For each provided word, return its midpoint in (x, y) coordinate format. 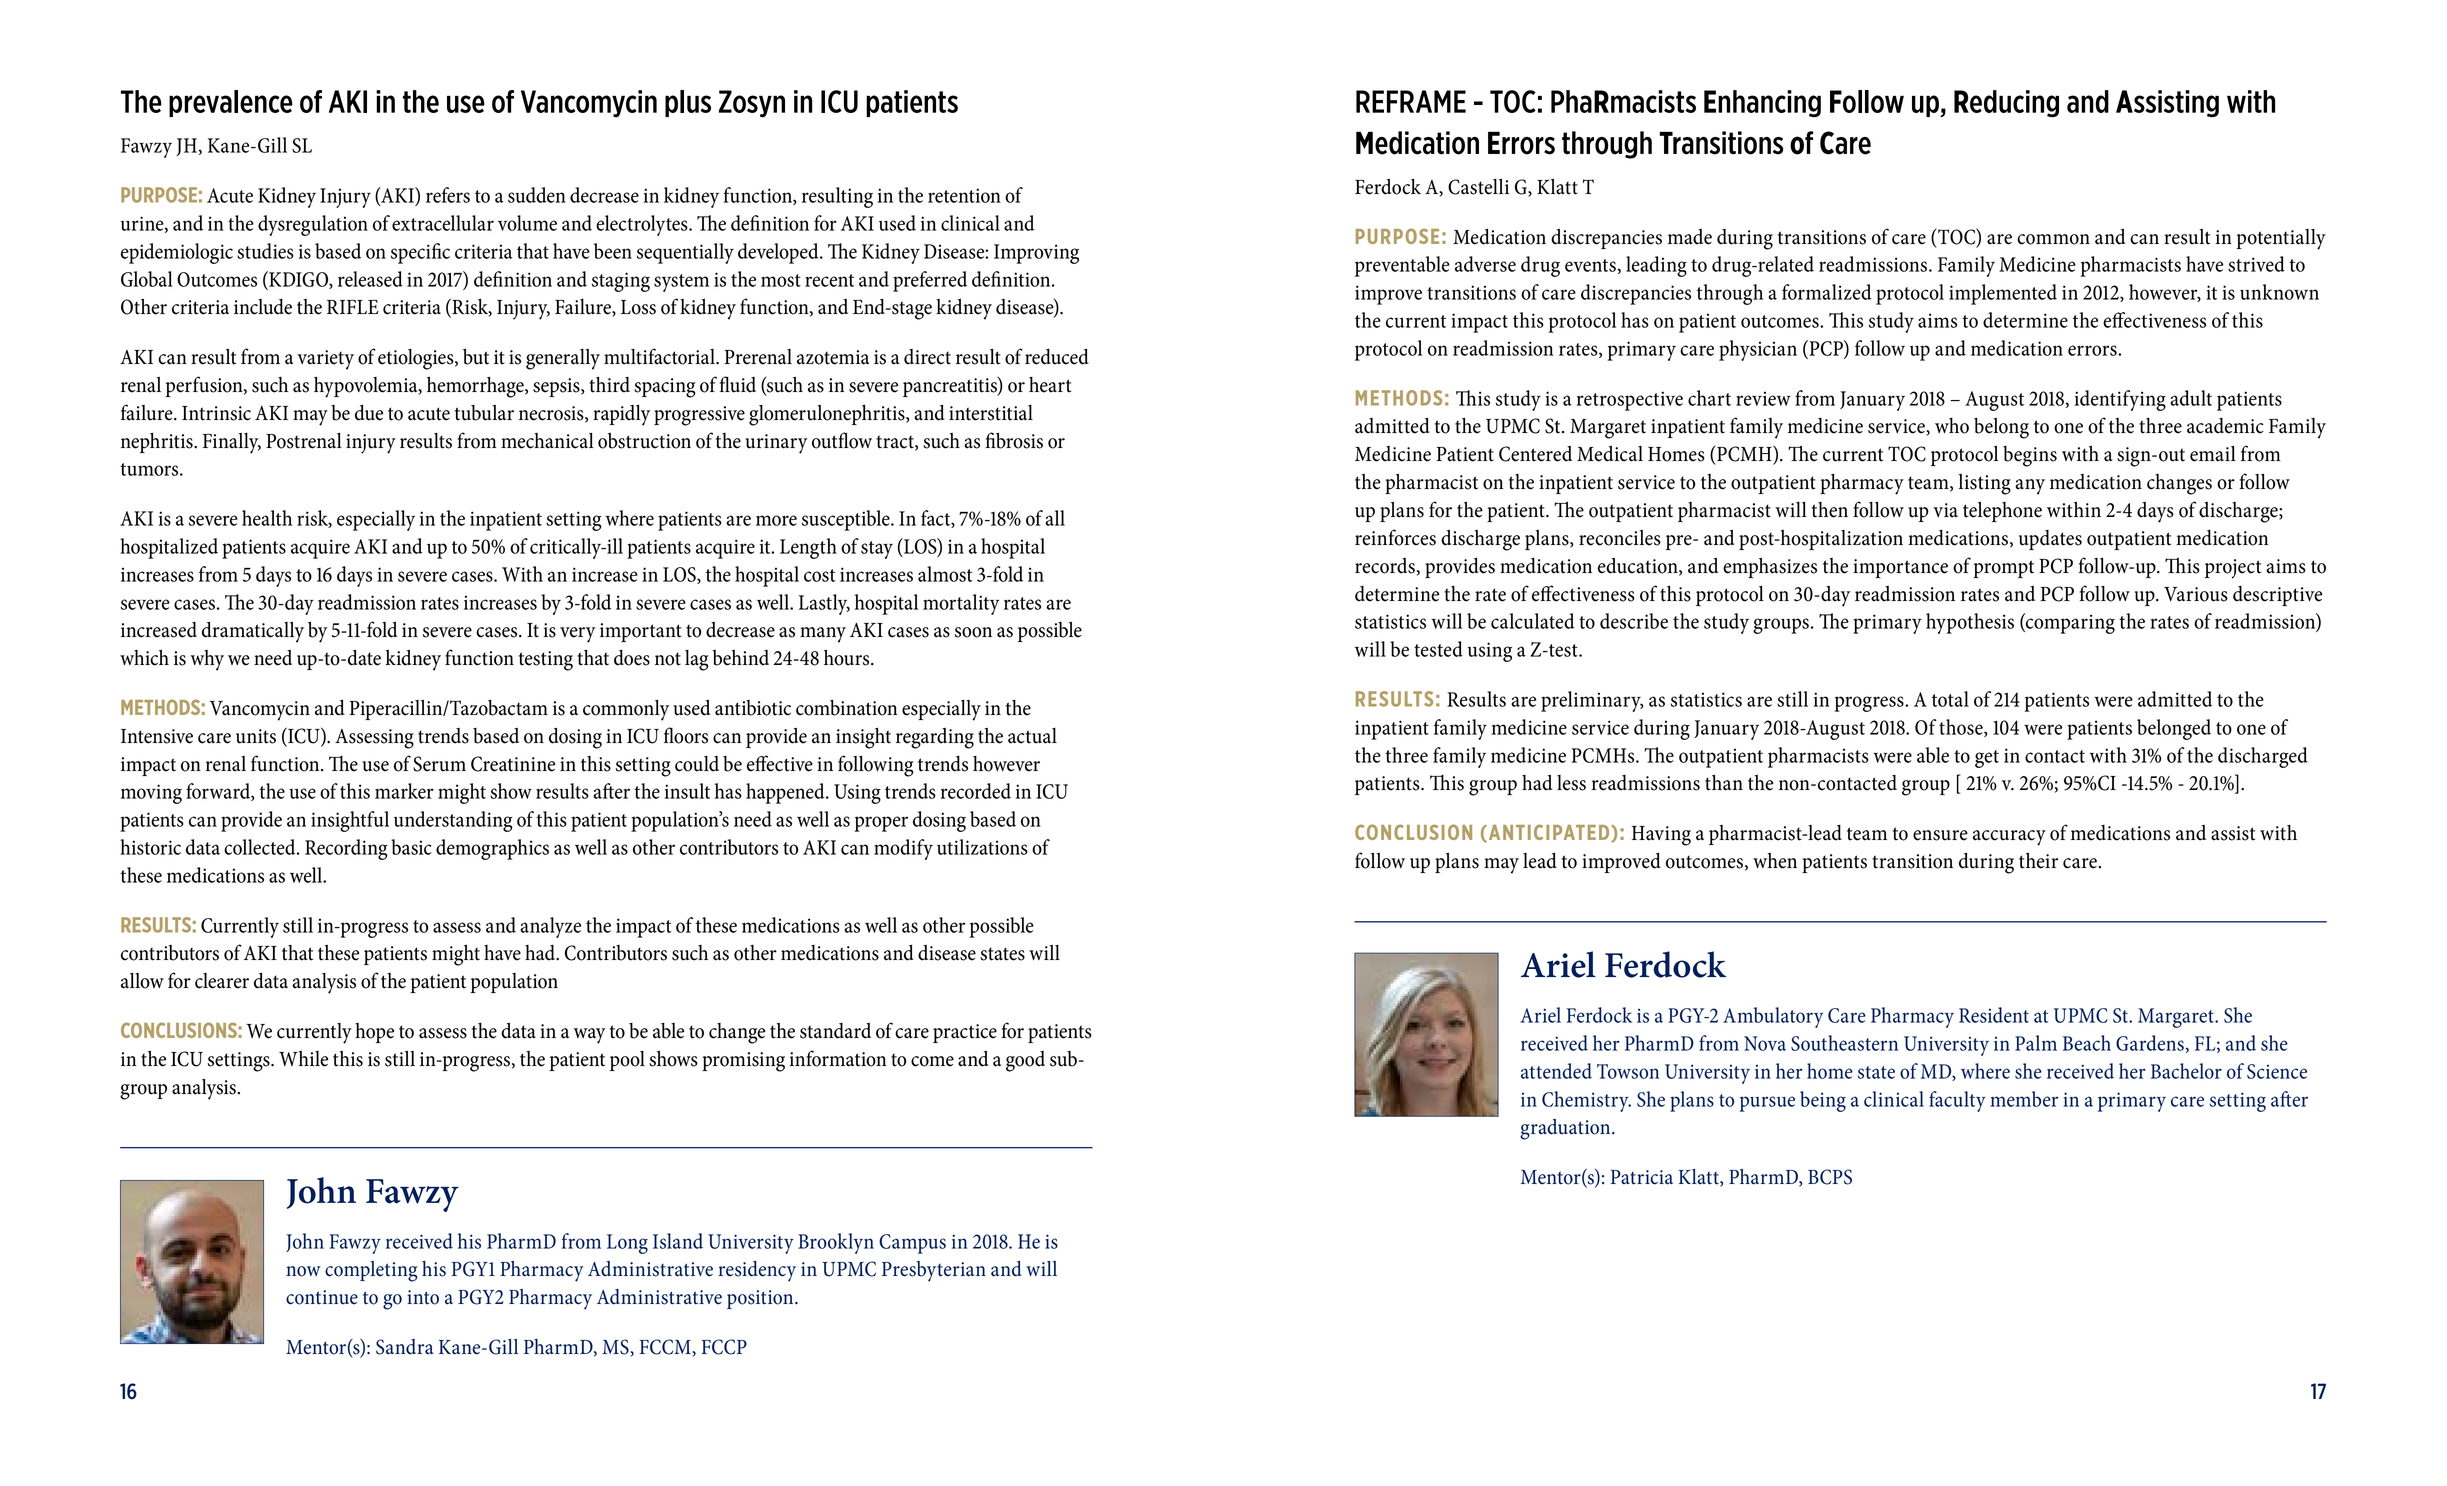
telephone (2002, 512)
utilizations (982, 847)
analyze (550, 927)
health (267, 518)
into (423, 1297)
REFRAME (1411, 101)
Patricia (1642, 1177)
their (2038, 860)
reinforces (1395, 537)
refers (448, 195)
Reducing (2006, 103)
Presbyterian (934, 1271)
